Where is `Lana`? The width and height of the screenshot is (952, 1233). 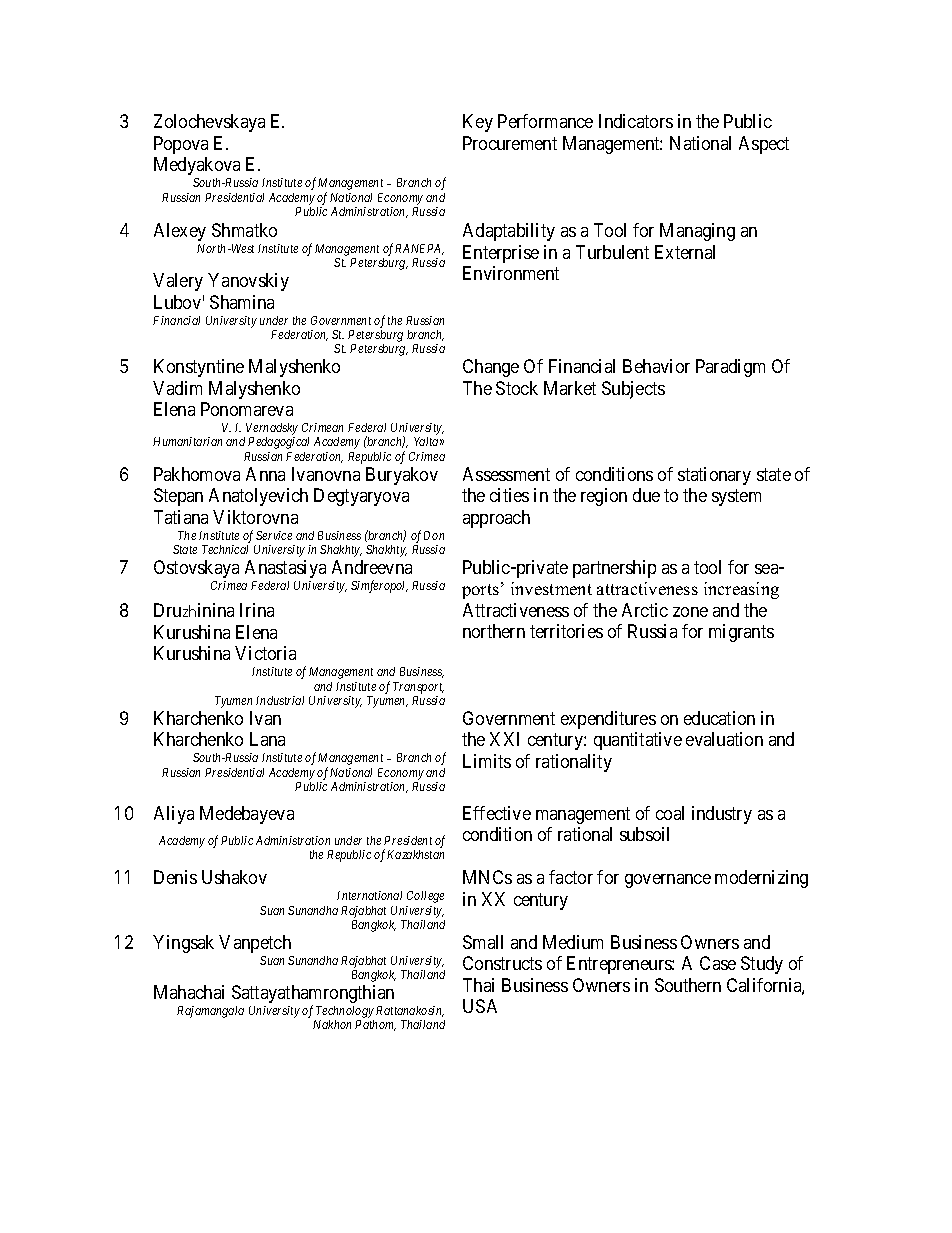
Lana is located at coordinates (267, 739).
